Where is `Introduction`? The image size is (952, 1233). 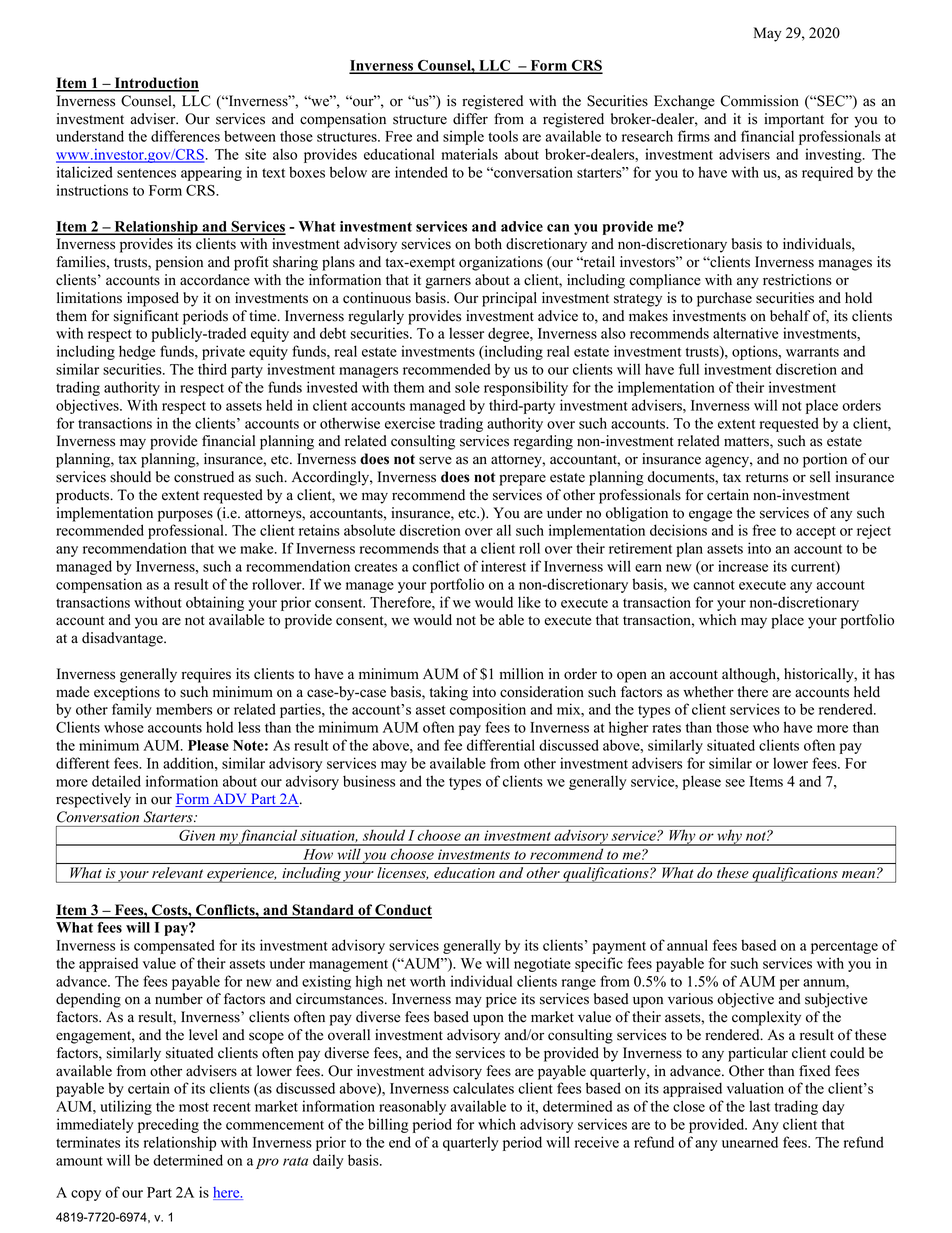 Introduction is located at coordinates (155, 84).
